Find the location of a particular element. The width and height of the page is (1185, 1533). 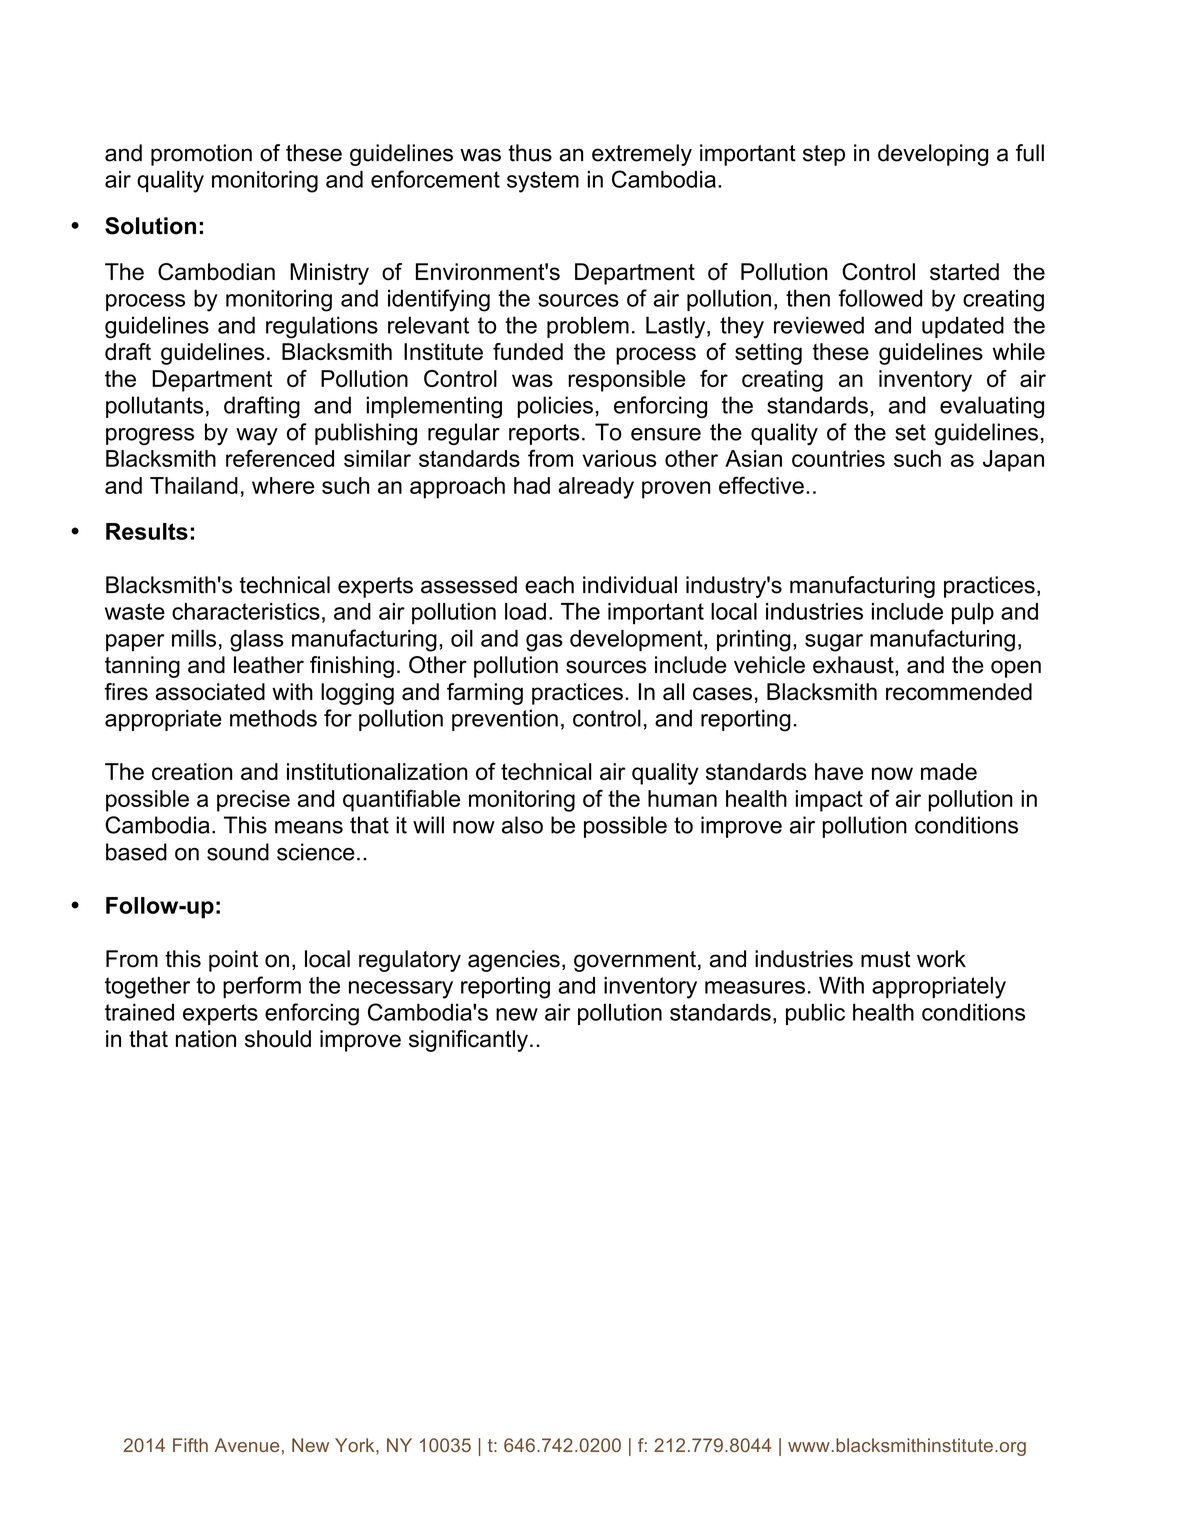

Fifth is located at coordinates (190, 1445).
